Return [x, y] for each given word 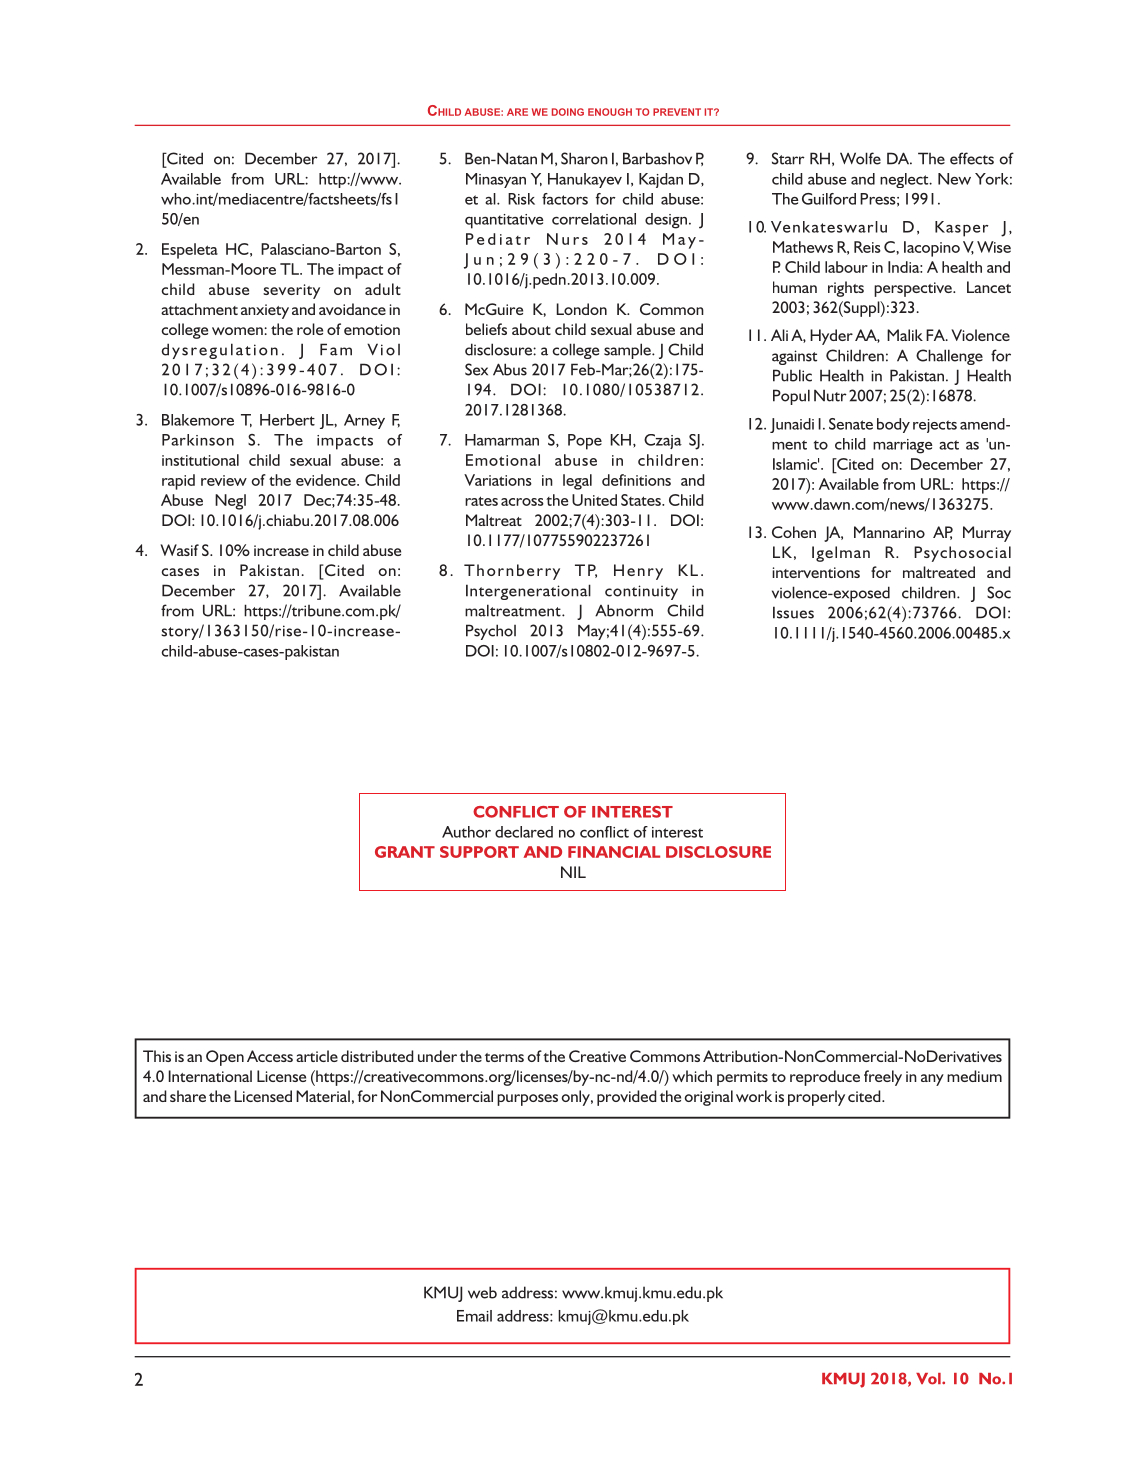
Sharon [584, 158]
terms [504, 1057]
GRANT [405, 852]
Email [474, 1316]
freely [883, 1078]
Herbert [287, 420]
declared [524, 832]
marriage [902, 446]
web [482, 1292]
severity [291, 291]
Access [270, 1056]
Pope [585, 442]
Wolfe [860, 158]
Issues [793, 612]
